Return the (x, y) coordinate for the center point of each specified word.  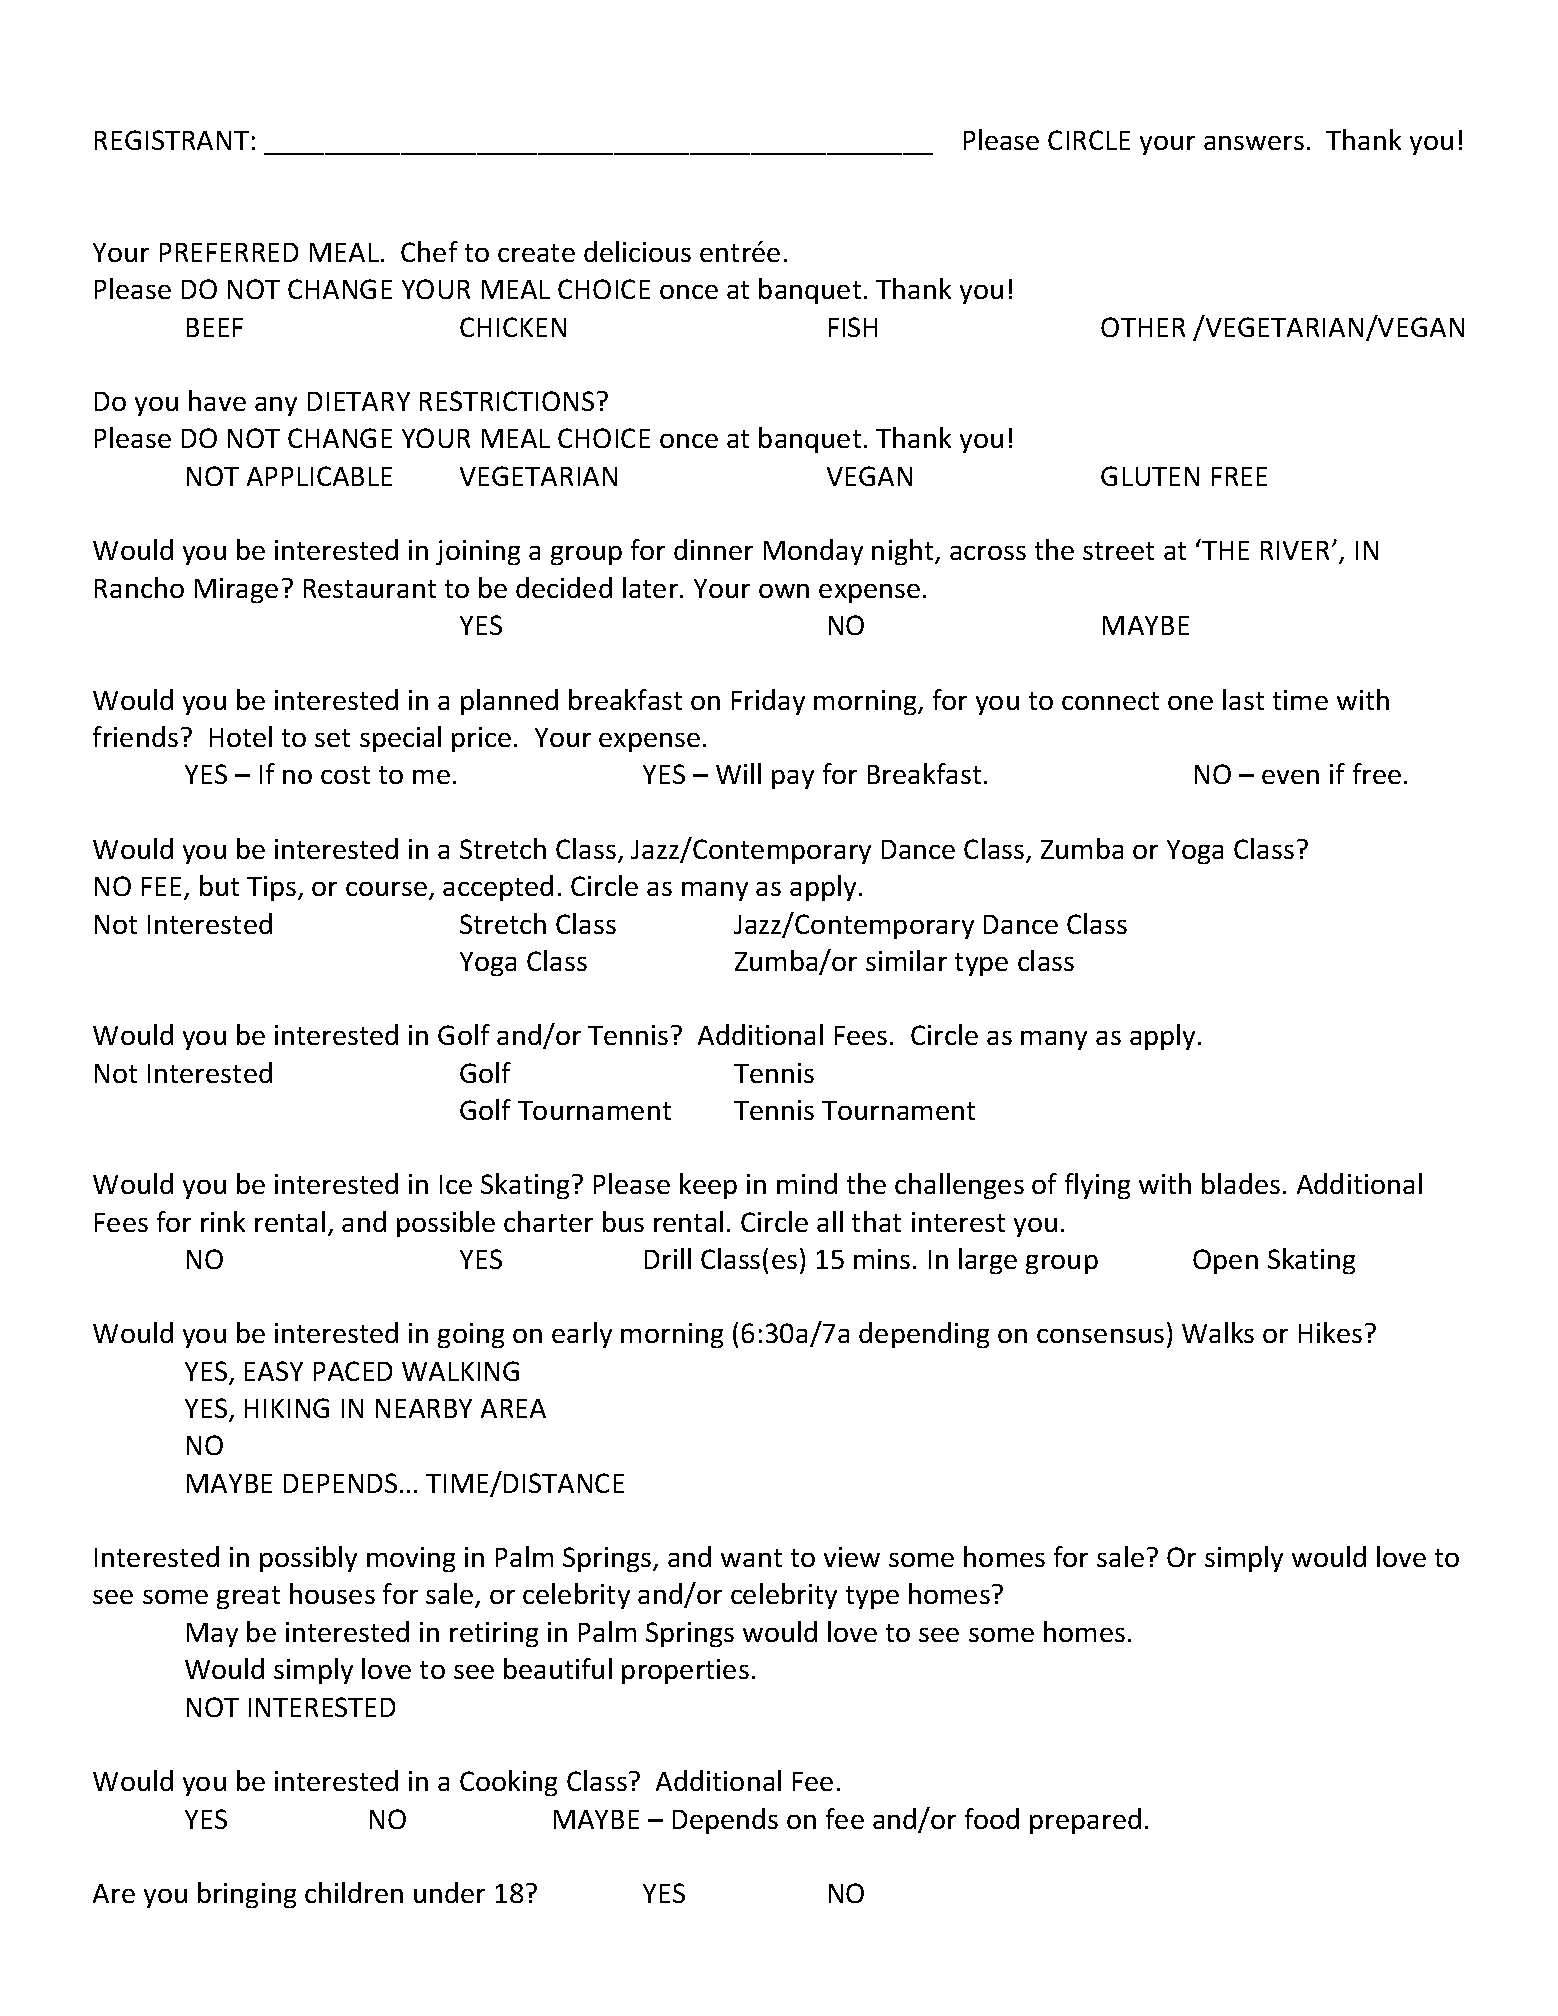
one (1190, 703)
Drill (668, 1258)
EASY (274, 1371)
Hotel (241, 736)
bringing (247, 1895)
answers (1254, 143)
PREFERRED (229, 252)
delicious (637, 251)
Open (1225, 1261)
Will (738, 773)
